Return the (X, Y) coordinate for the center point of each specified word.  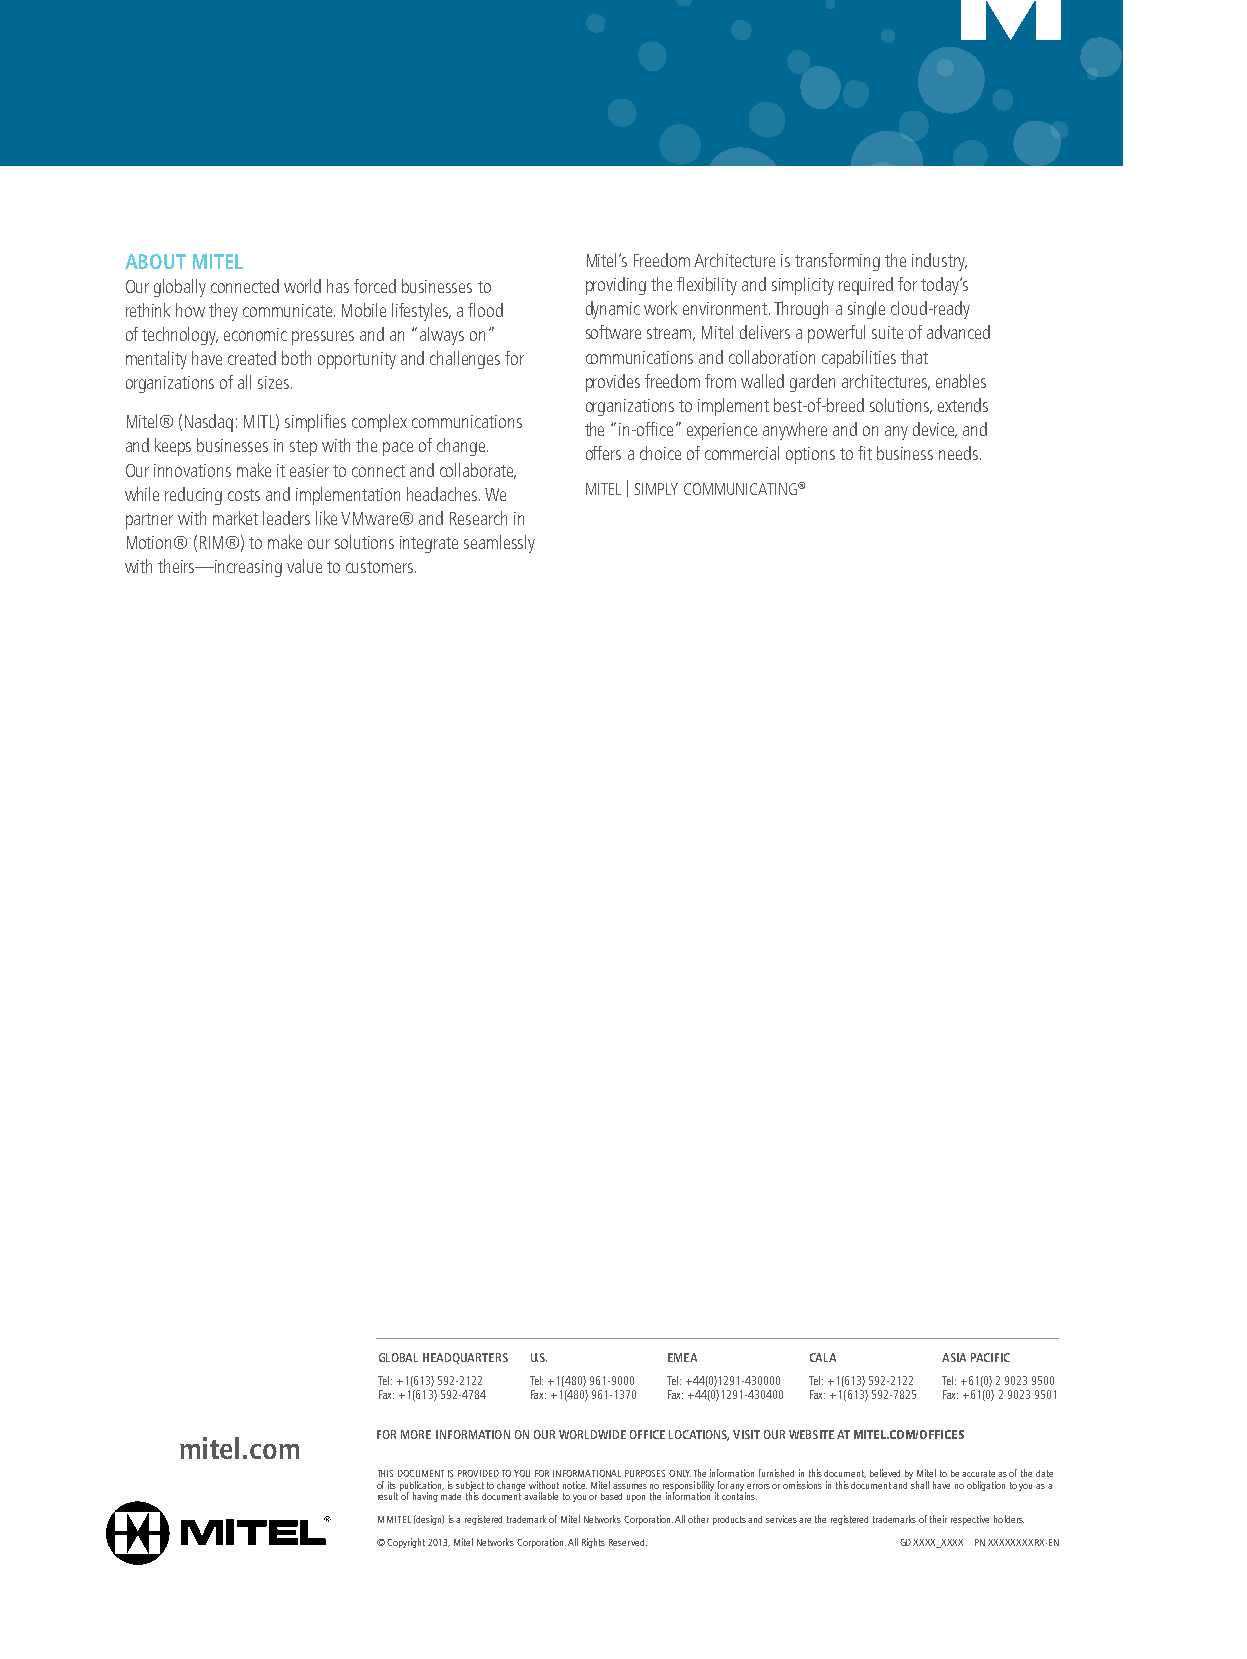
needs (958, 453)
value (304, 566)
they (223, 312)
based (611, 1496)
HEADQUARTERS (465, 1358)
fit (865, 453)
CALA (823, 1357)
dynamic (613, 310)
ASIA (954, 1357)
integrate (429, 544)
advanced (958, 332)
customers (381, 567)
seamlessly (499, 544)
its (392, 1485)
